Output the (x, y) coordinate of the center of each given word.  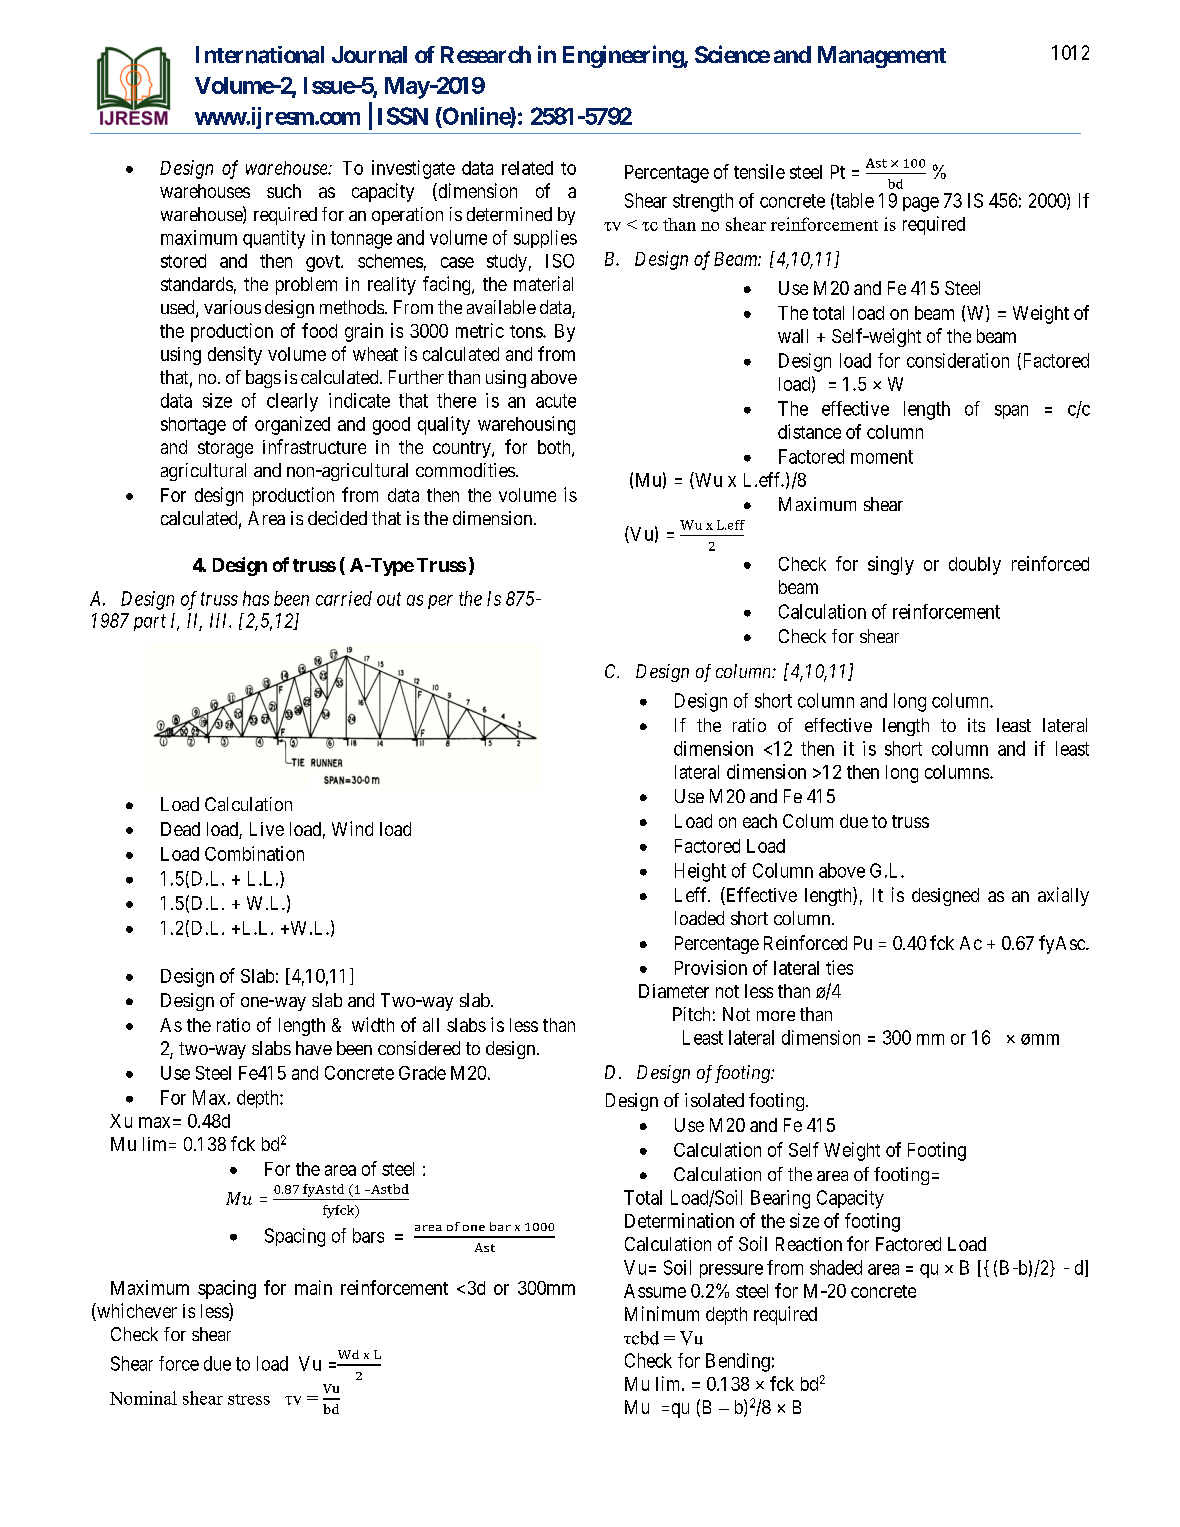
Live (267, 829)
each (760, 821)
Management (882, 57)
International (260, 55)
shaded (836, 1267)
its (976, 725)
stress (249, 1399)
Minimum (662, 1313)
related (527, 168)
